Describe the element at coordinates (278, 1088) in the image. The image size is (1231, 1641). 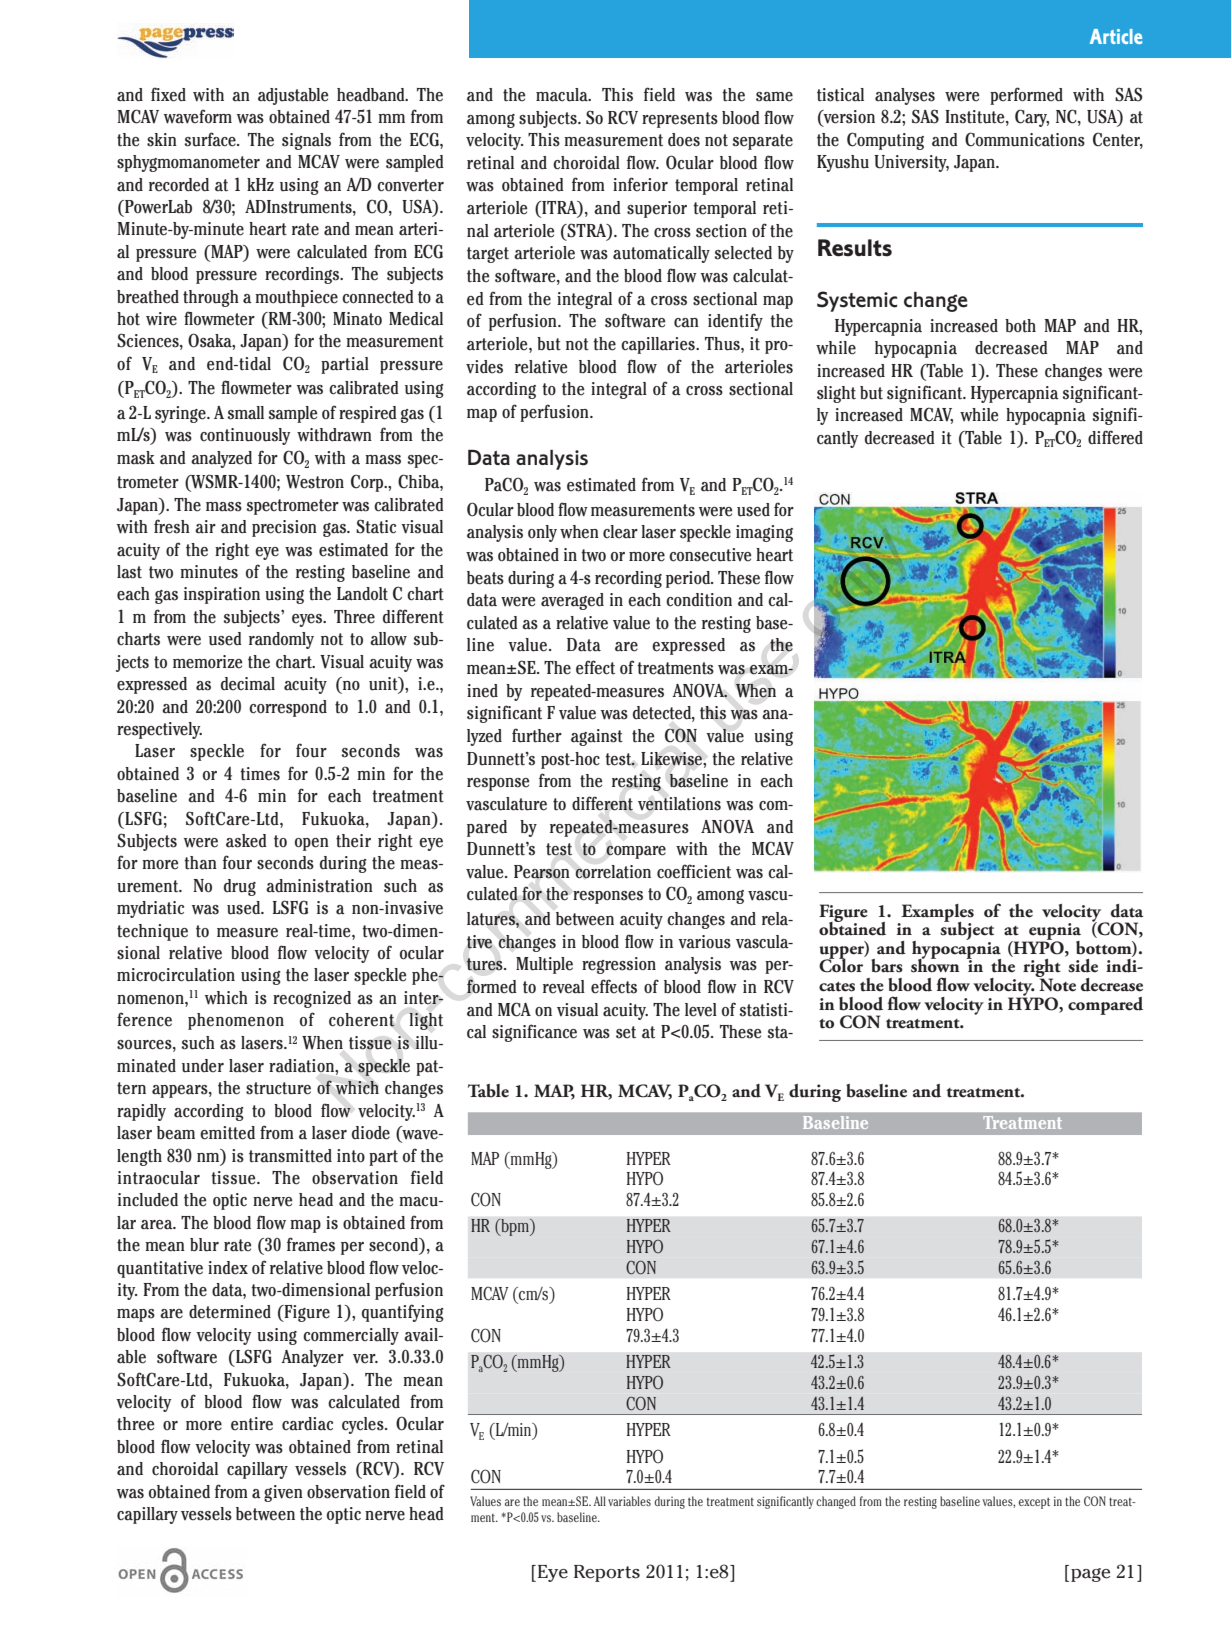
I see `structure` at that location.
